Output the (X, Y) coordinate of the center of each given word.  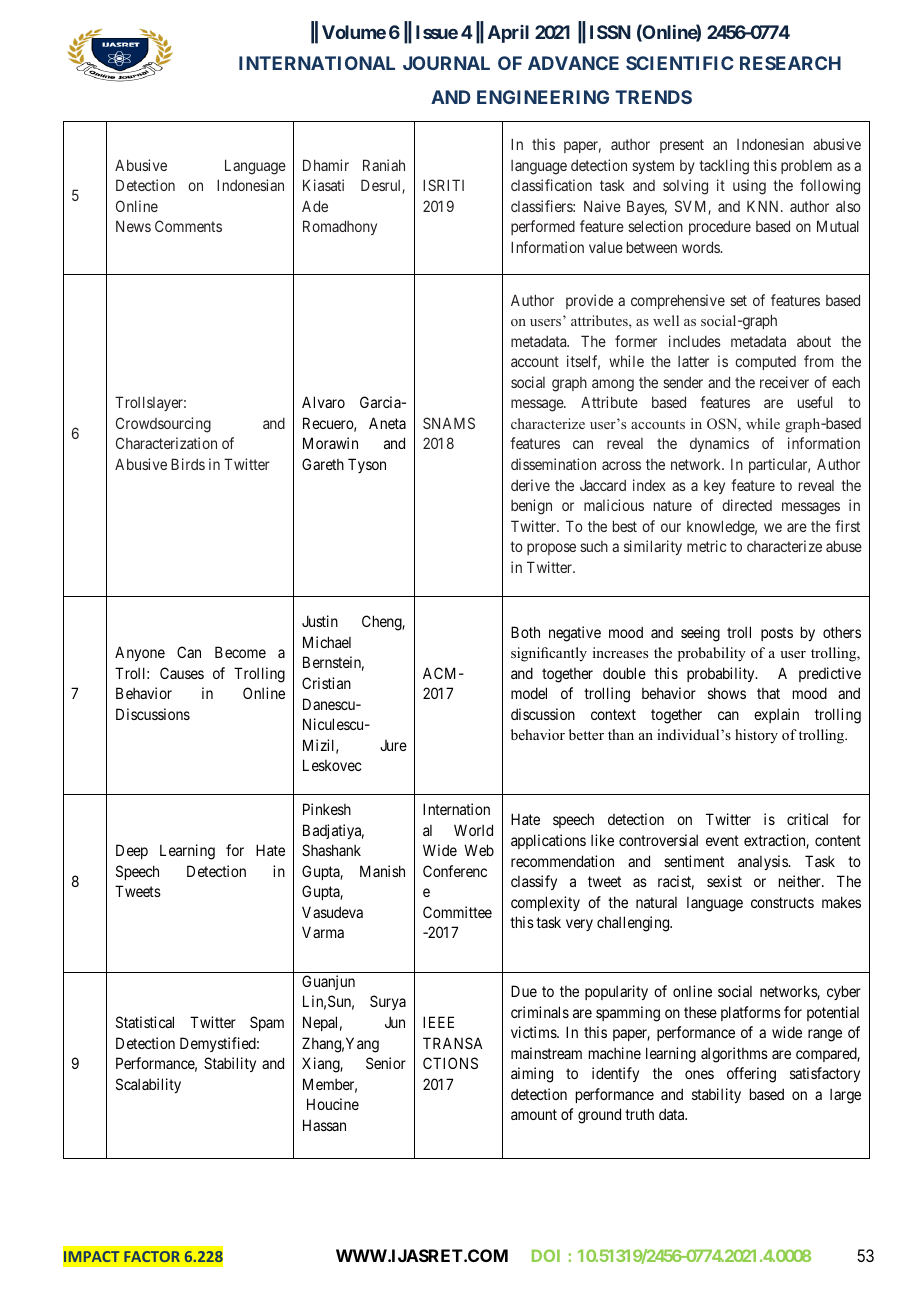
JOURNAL (446, 63)
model (529, 693)
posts (777, 634)
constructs (782, 902)
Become (240, 652)
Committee (457, 912)
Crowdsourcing (163, 425)
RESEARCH (790, 63)
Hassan (324, 1125)
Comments (188, 226)
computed (765, 363)
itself (583, 362)
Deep (132, 851)
